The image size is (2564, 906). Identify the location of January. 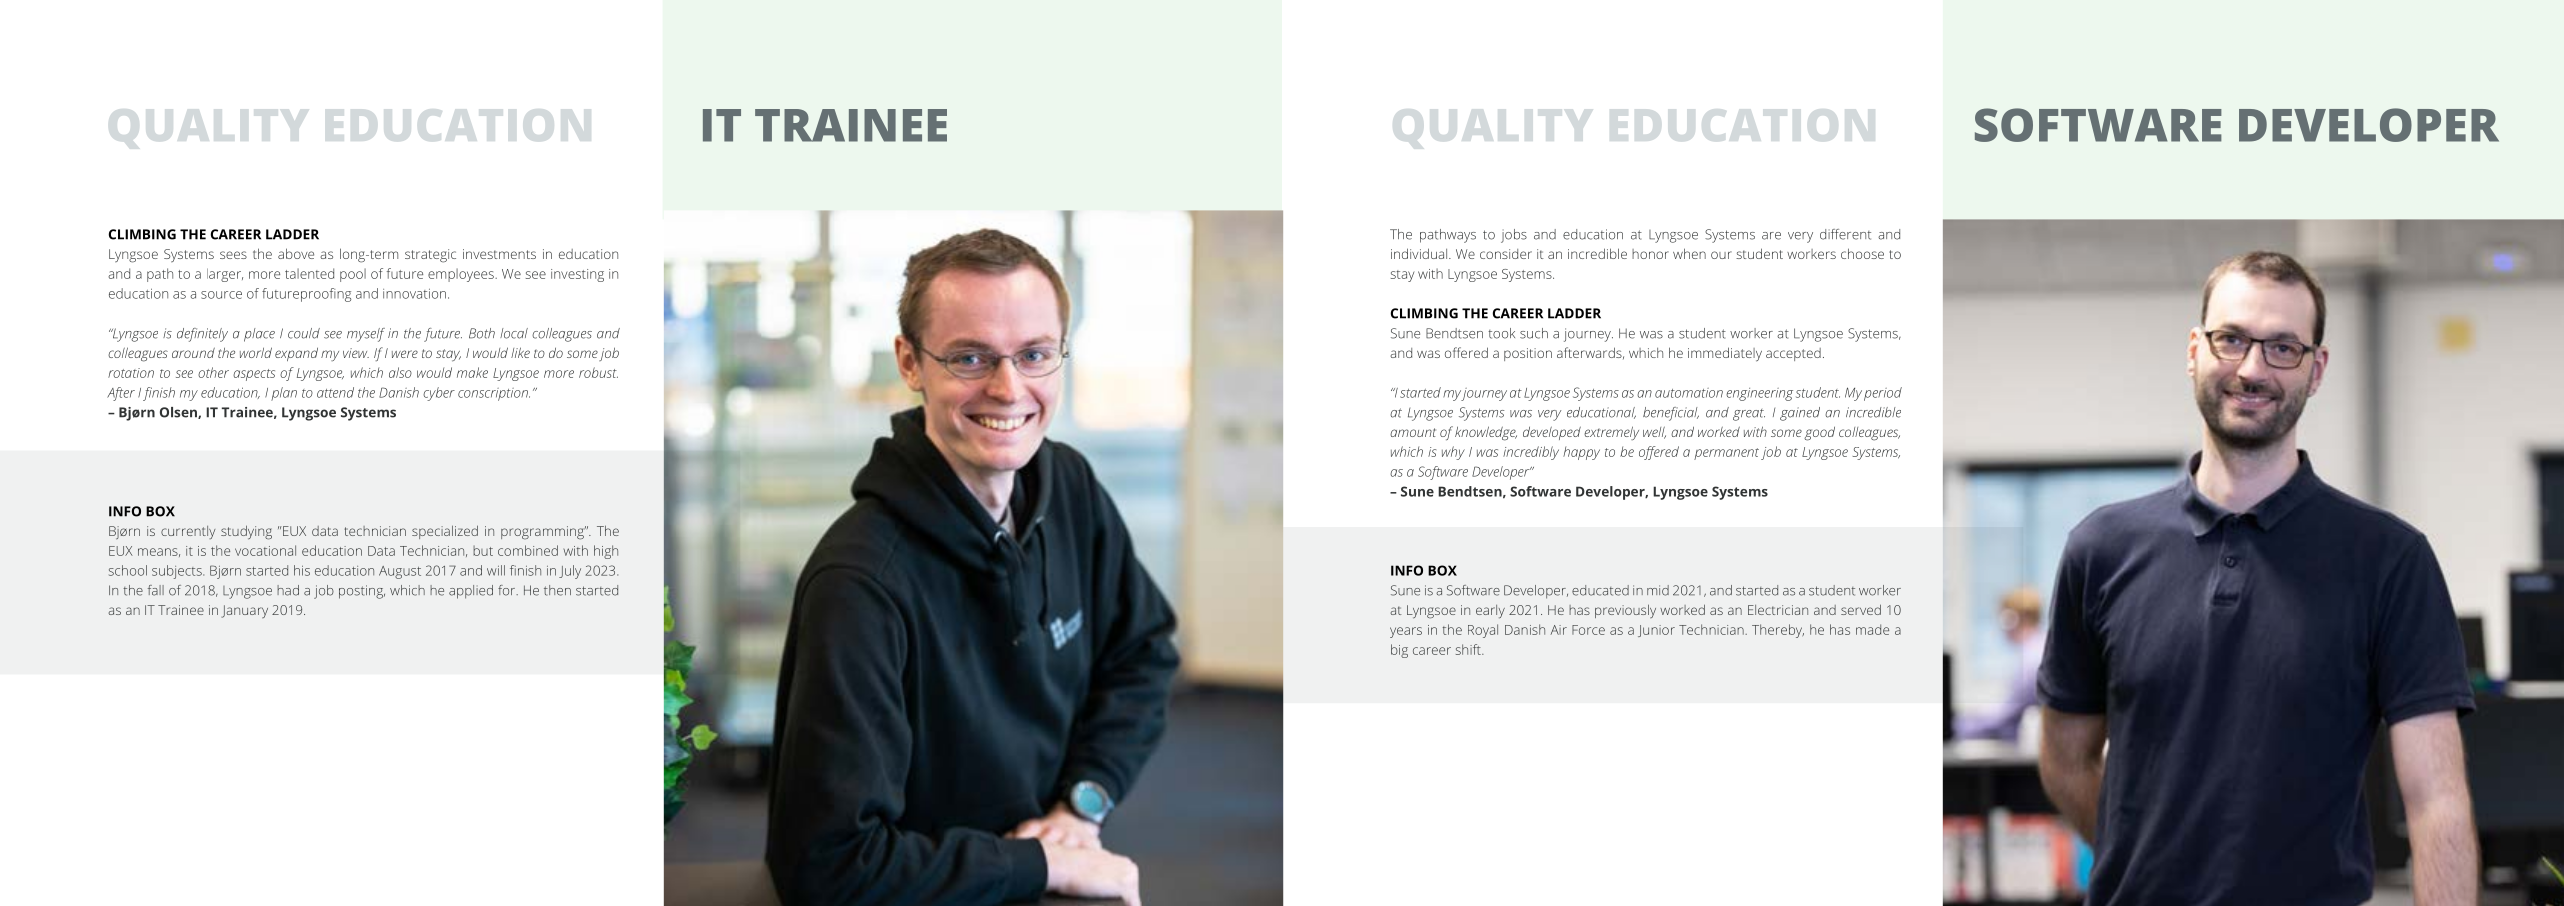
(244, 611).
